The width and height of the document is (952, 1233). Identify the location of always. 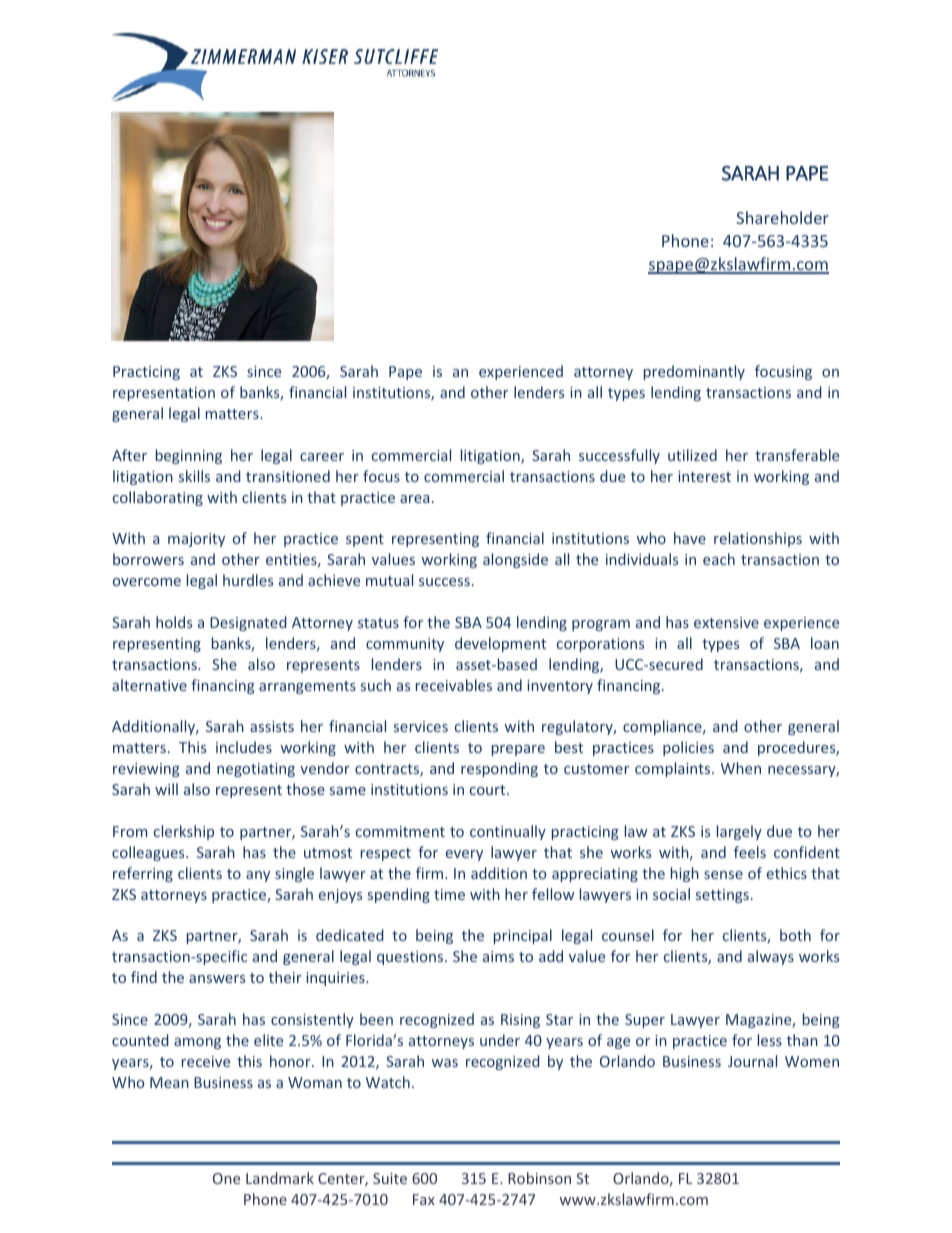
(771, 957).
